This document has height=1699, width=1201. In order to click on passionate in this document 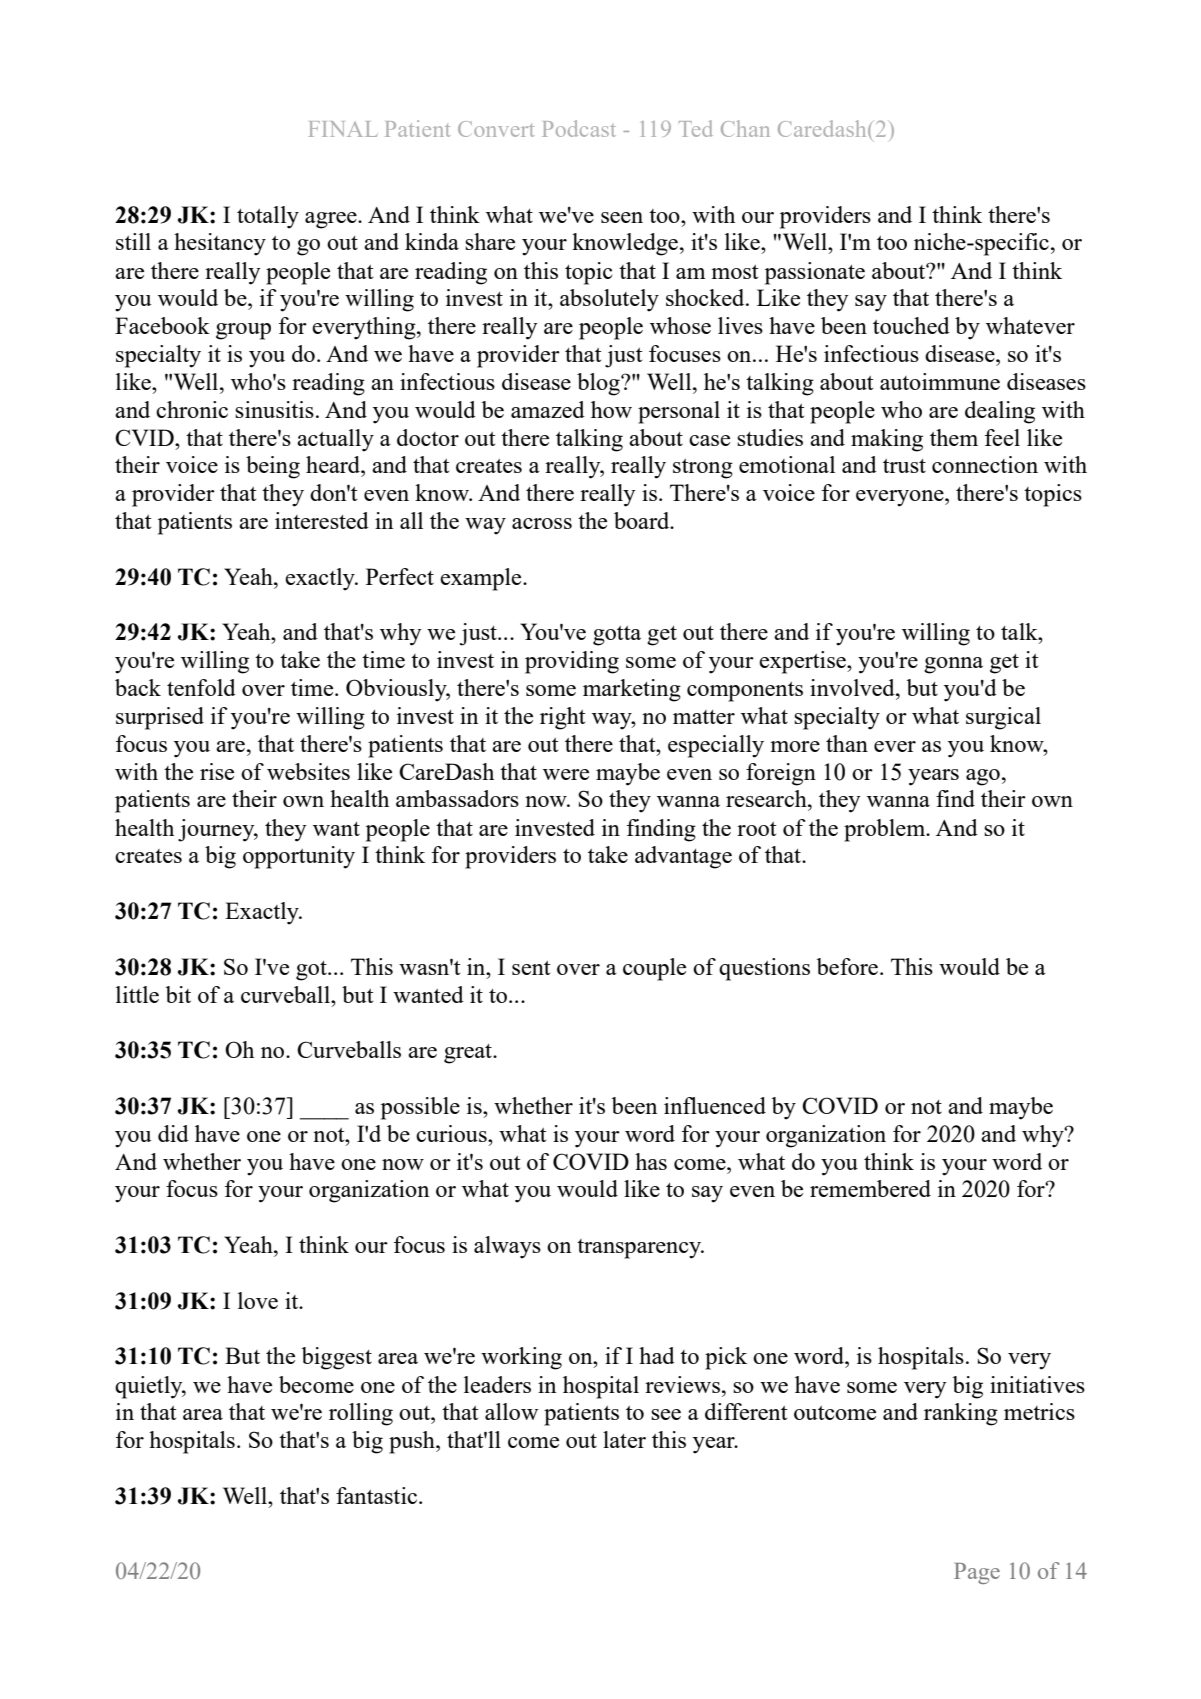, I will do `click(815, 273)`.
